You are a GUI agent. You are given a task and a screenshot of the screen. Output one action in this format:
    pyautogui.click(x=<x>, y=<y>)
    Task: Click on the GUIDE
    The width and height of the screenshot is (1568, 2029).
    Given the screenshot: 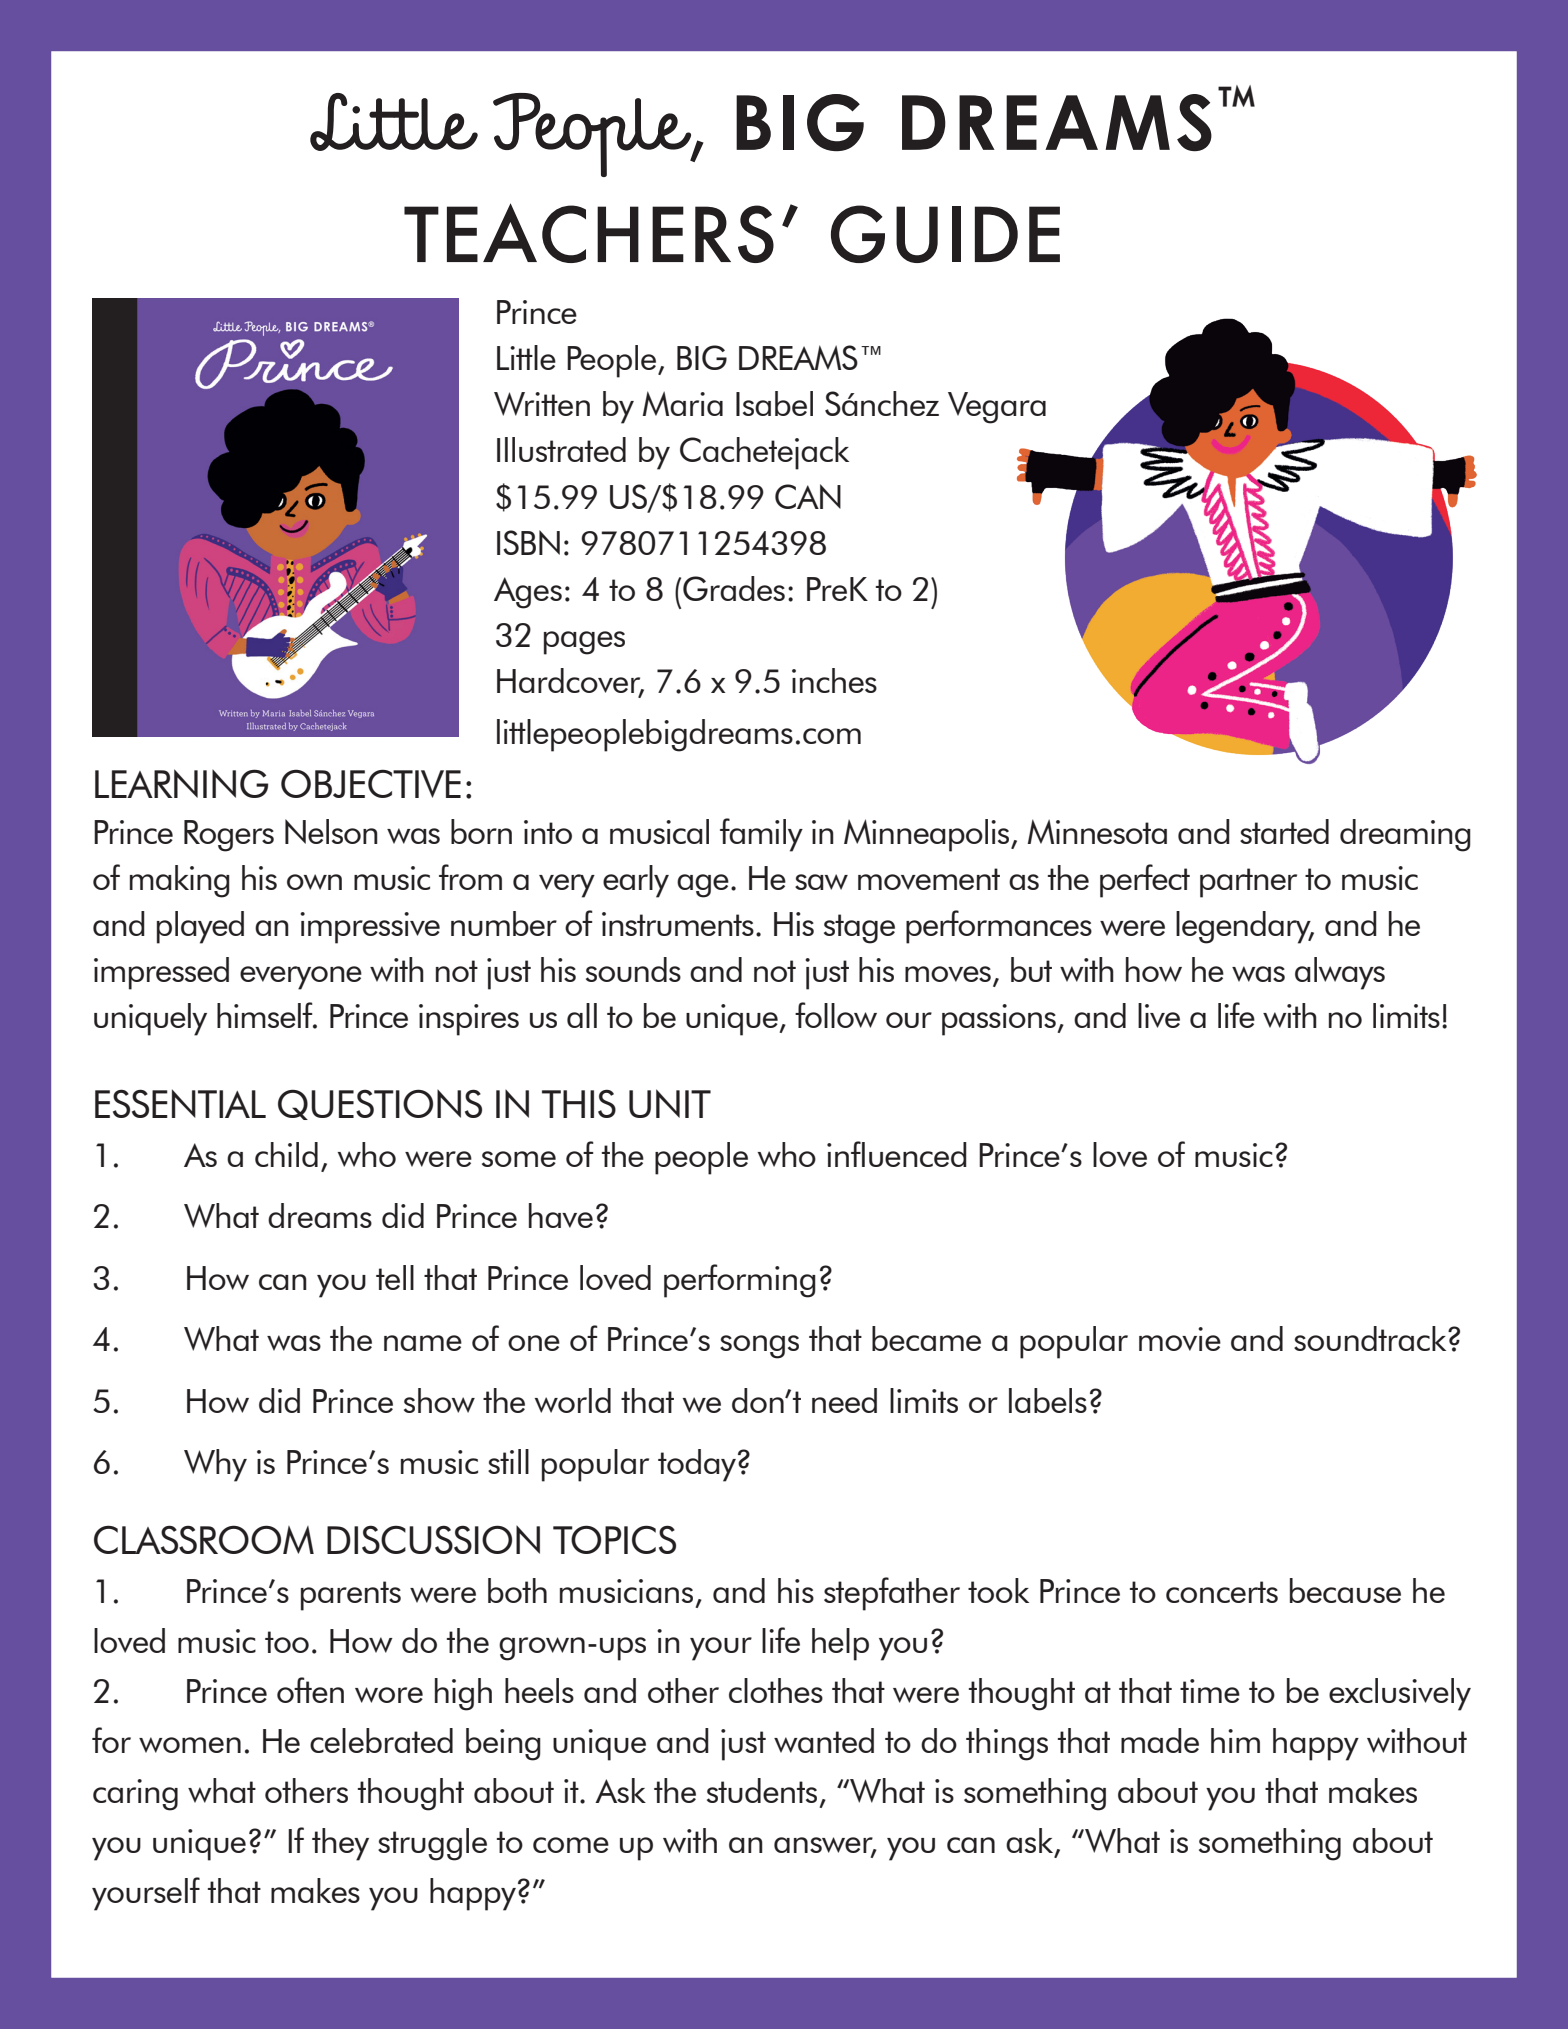 What is the action you would take?
    pyautogui.click(x=945, y=234)
